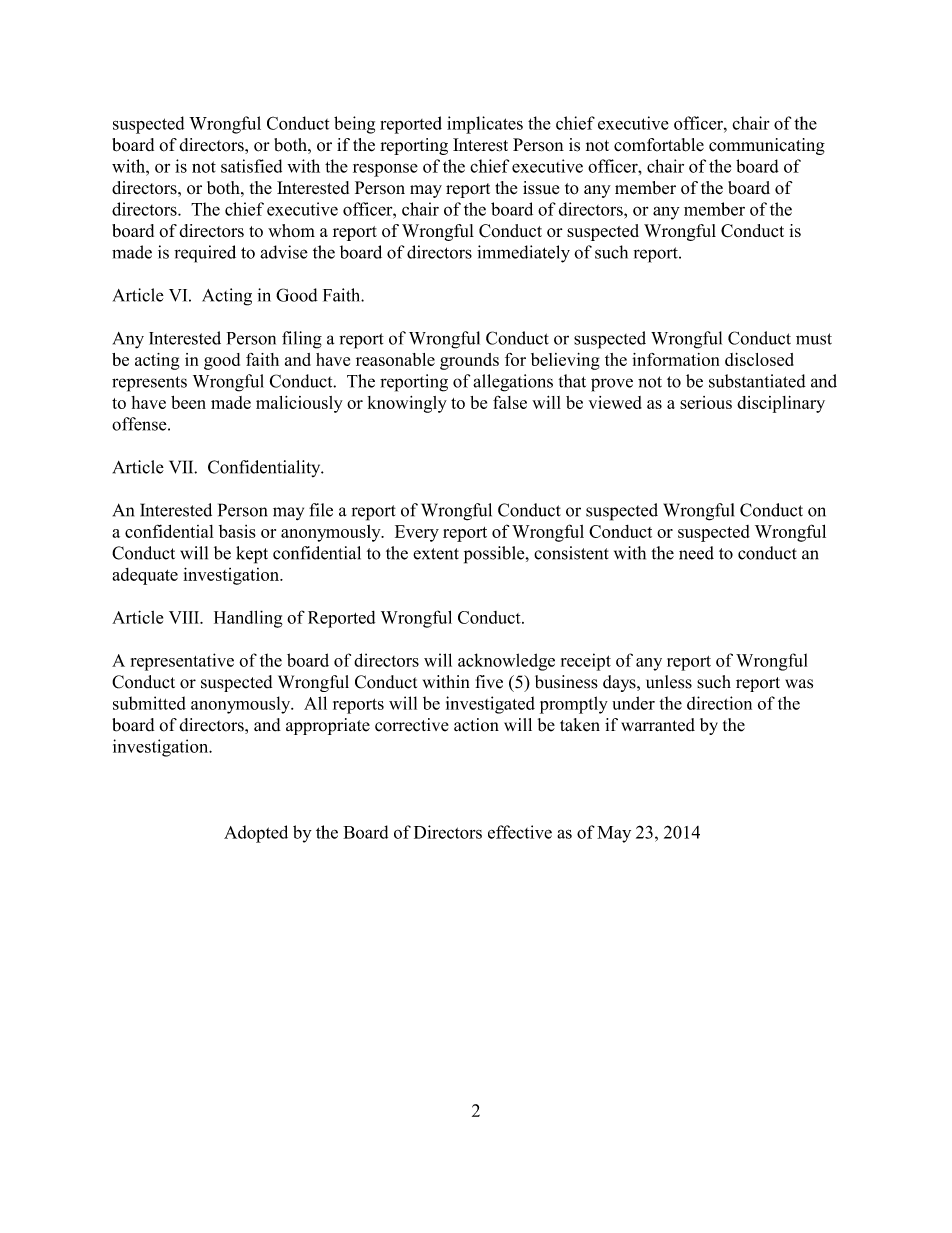 The width and height of the screenshot is (952, 1233). Describe the element at coordinates (767, 146) in the screenshot. I see `communicating` at that location.
